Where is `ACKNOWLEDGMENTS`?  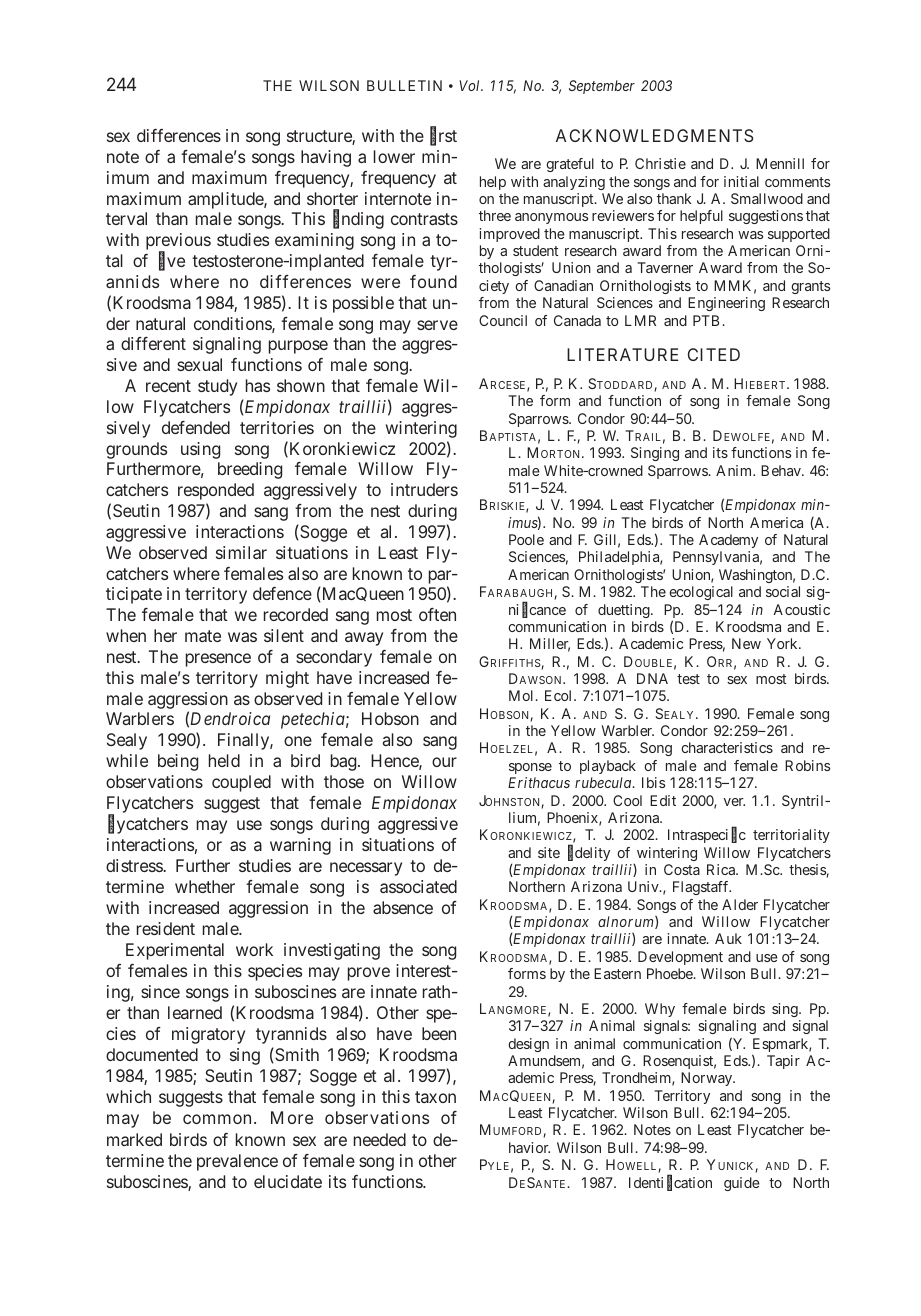 ACKNOWLEDGMENTS is located at coordinates (654, 135).
